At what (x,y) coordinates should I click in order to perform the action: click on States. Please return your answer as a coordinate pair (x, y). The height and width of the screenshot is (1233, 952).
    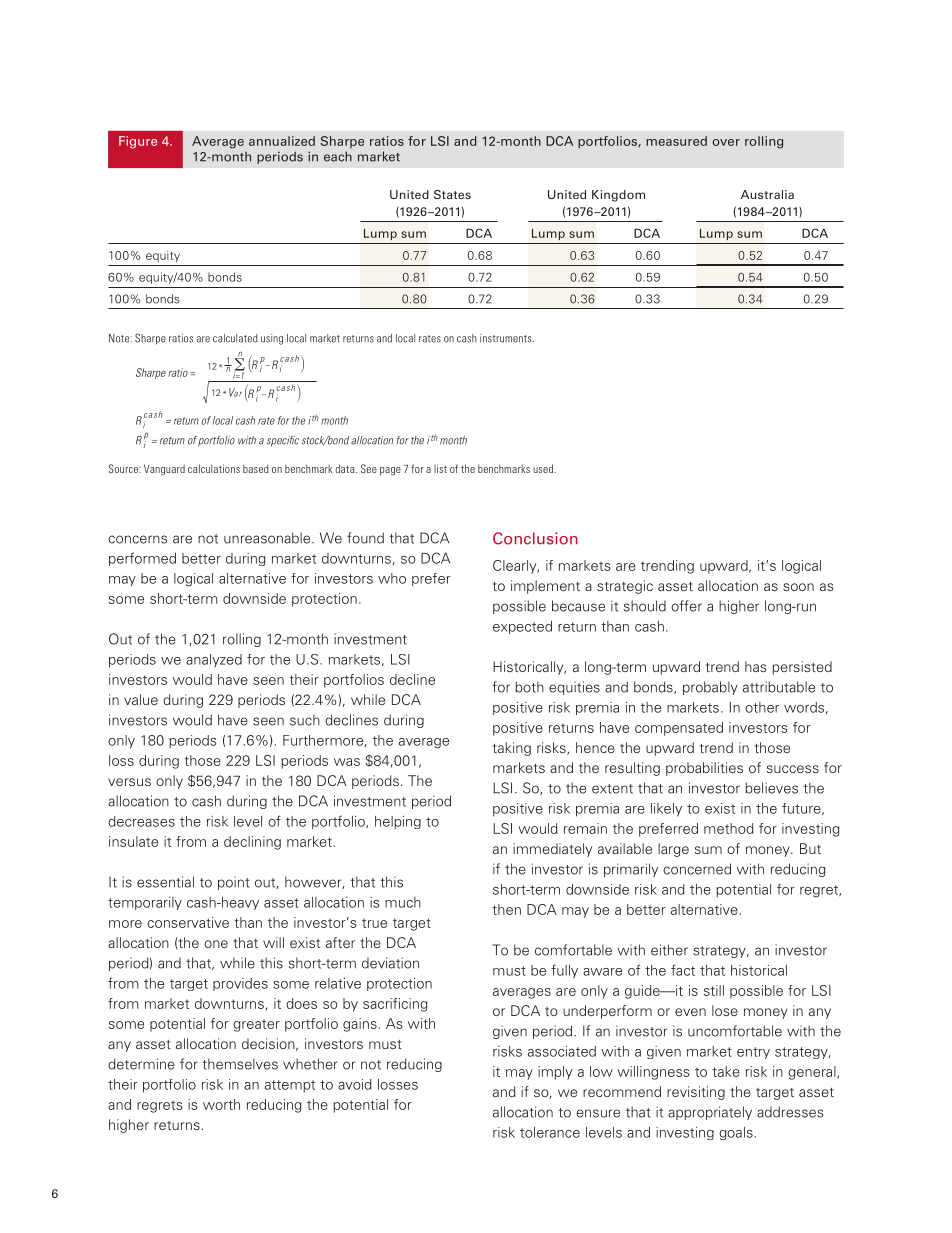
    Looking at the image, I should click on (452, 194).
